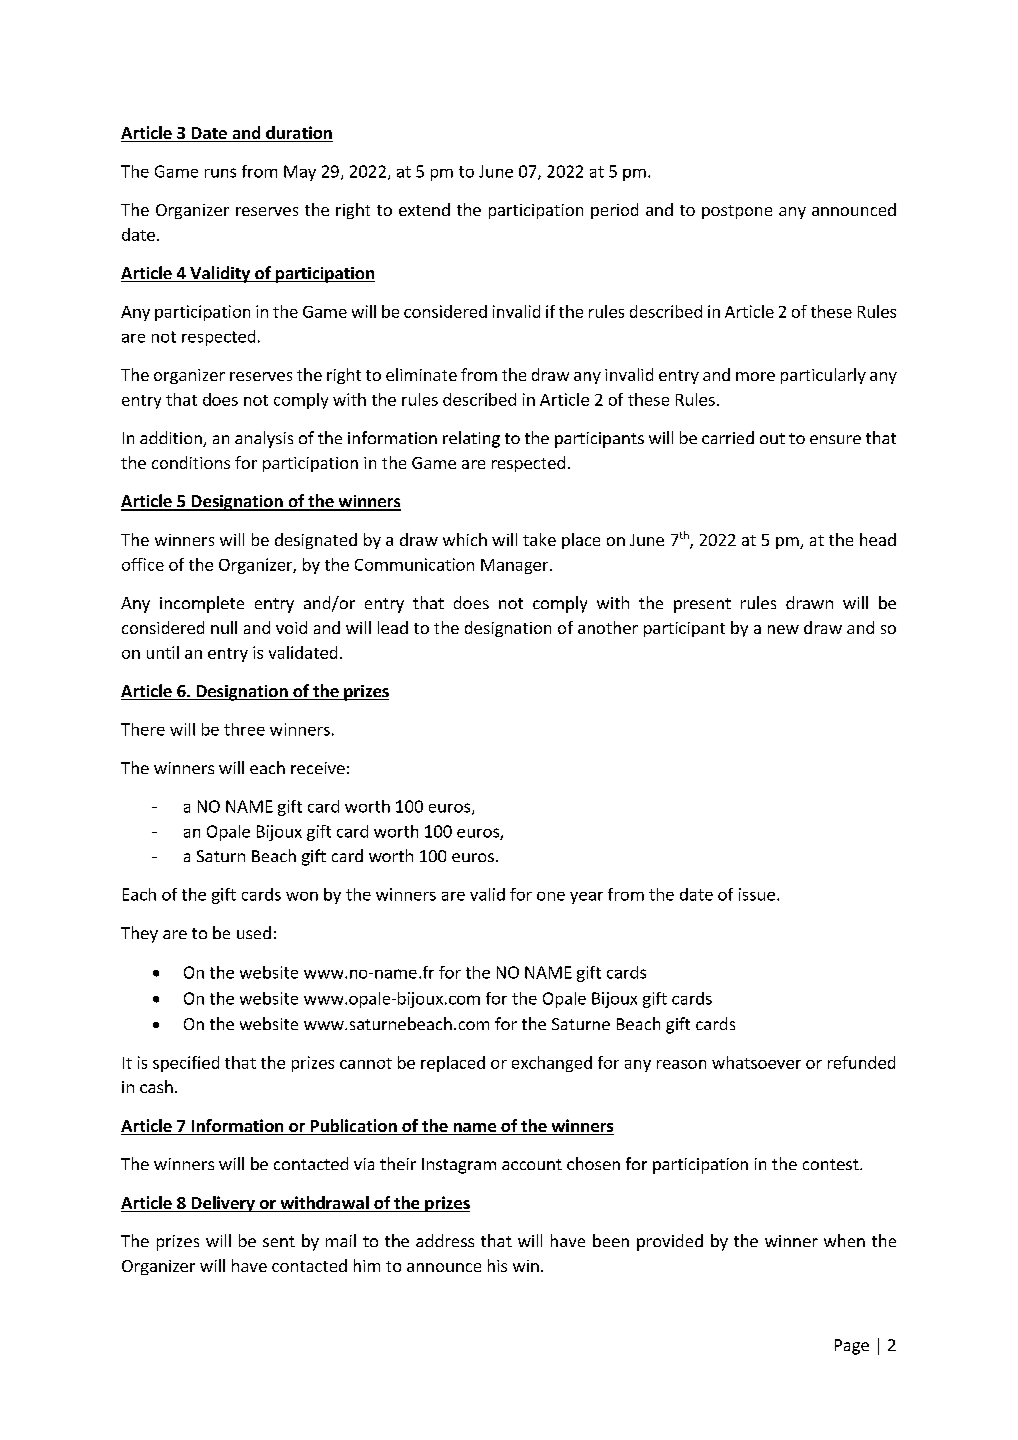 Image resolution: width=1018 pixels, height=1440 pixels. Describe the element at coordinates (737, 212) in the screenshot. I see `postpone` at that location.
